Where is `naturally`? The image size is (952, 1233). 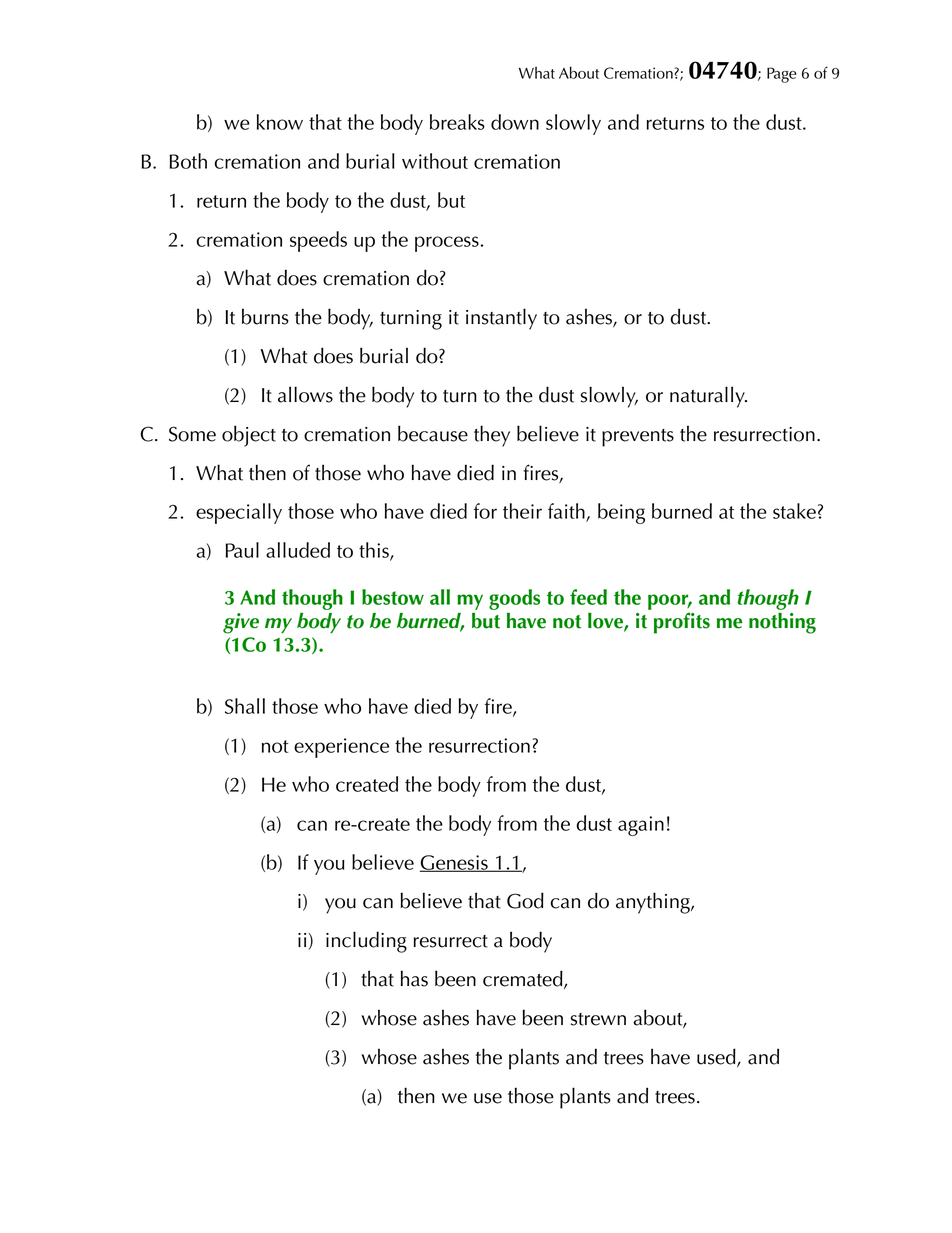 naturally is located at coordinates (708, 397).
